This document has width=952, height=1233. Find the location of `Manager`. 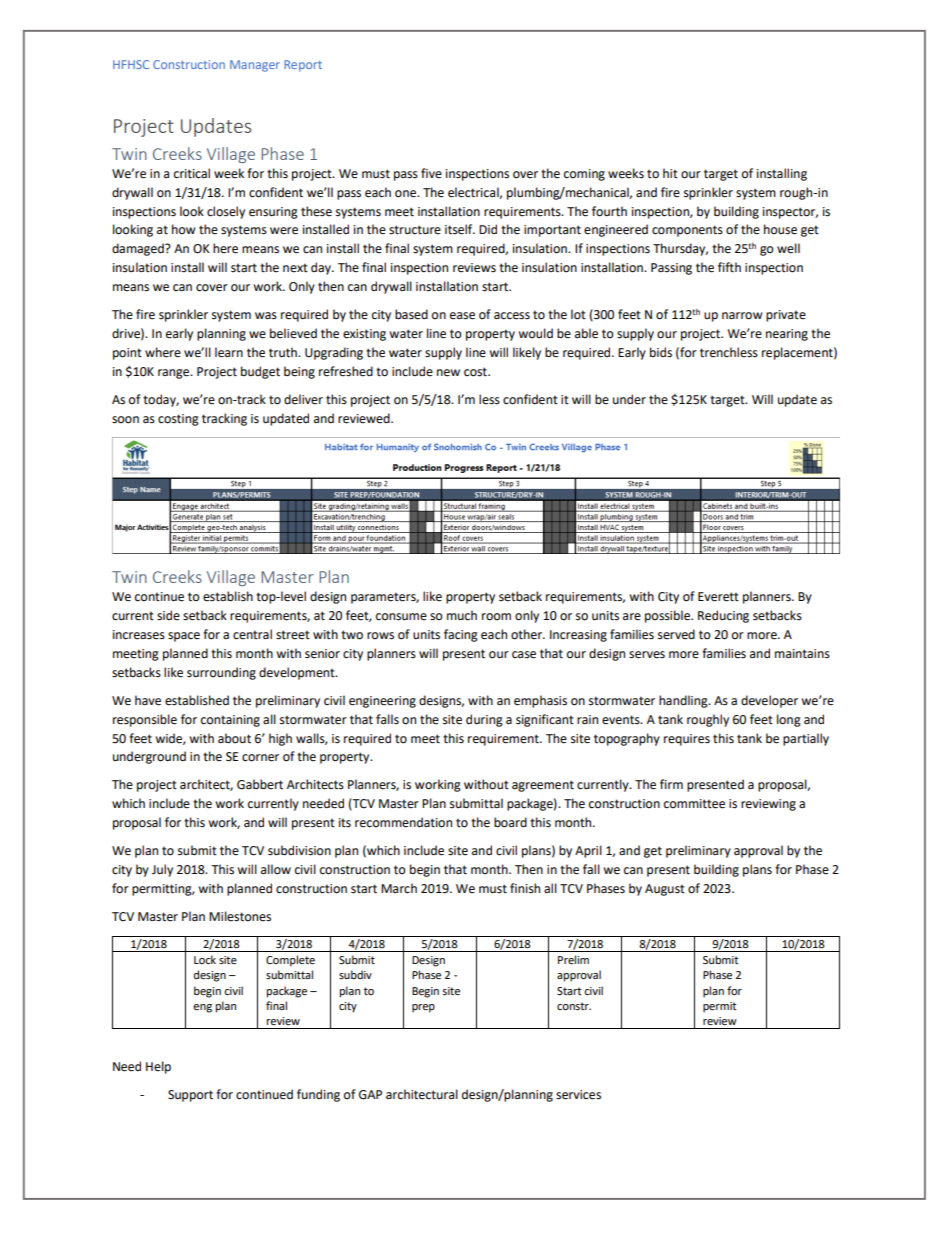

Manager is located at coordinates (255, 66).
